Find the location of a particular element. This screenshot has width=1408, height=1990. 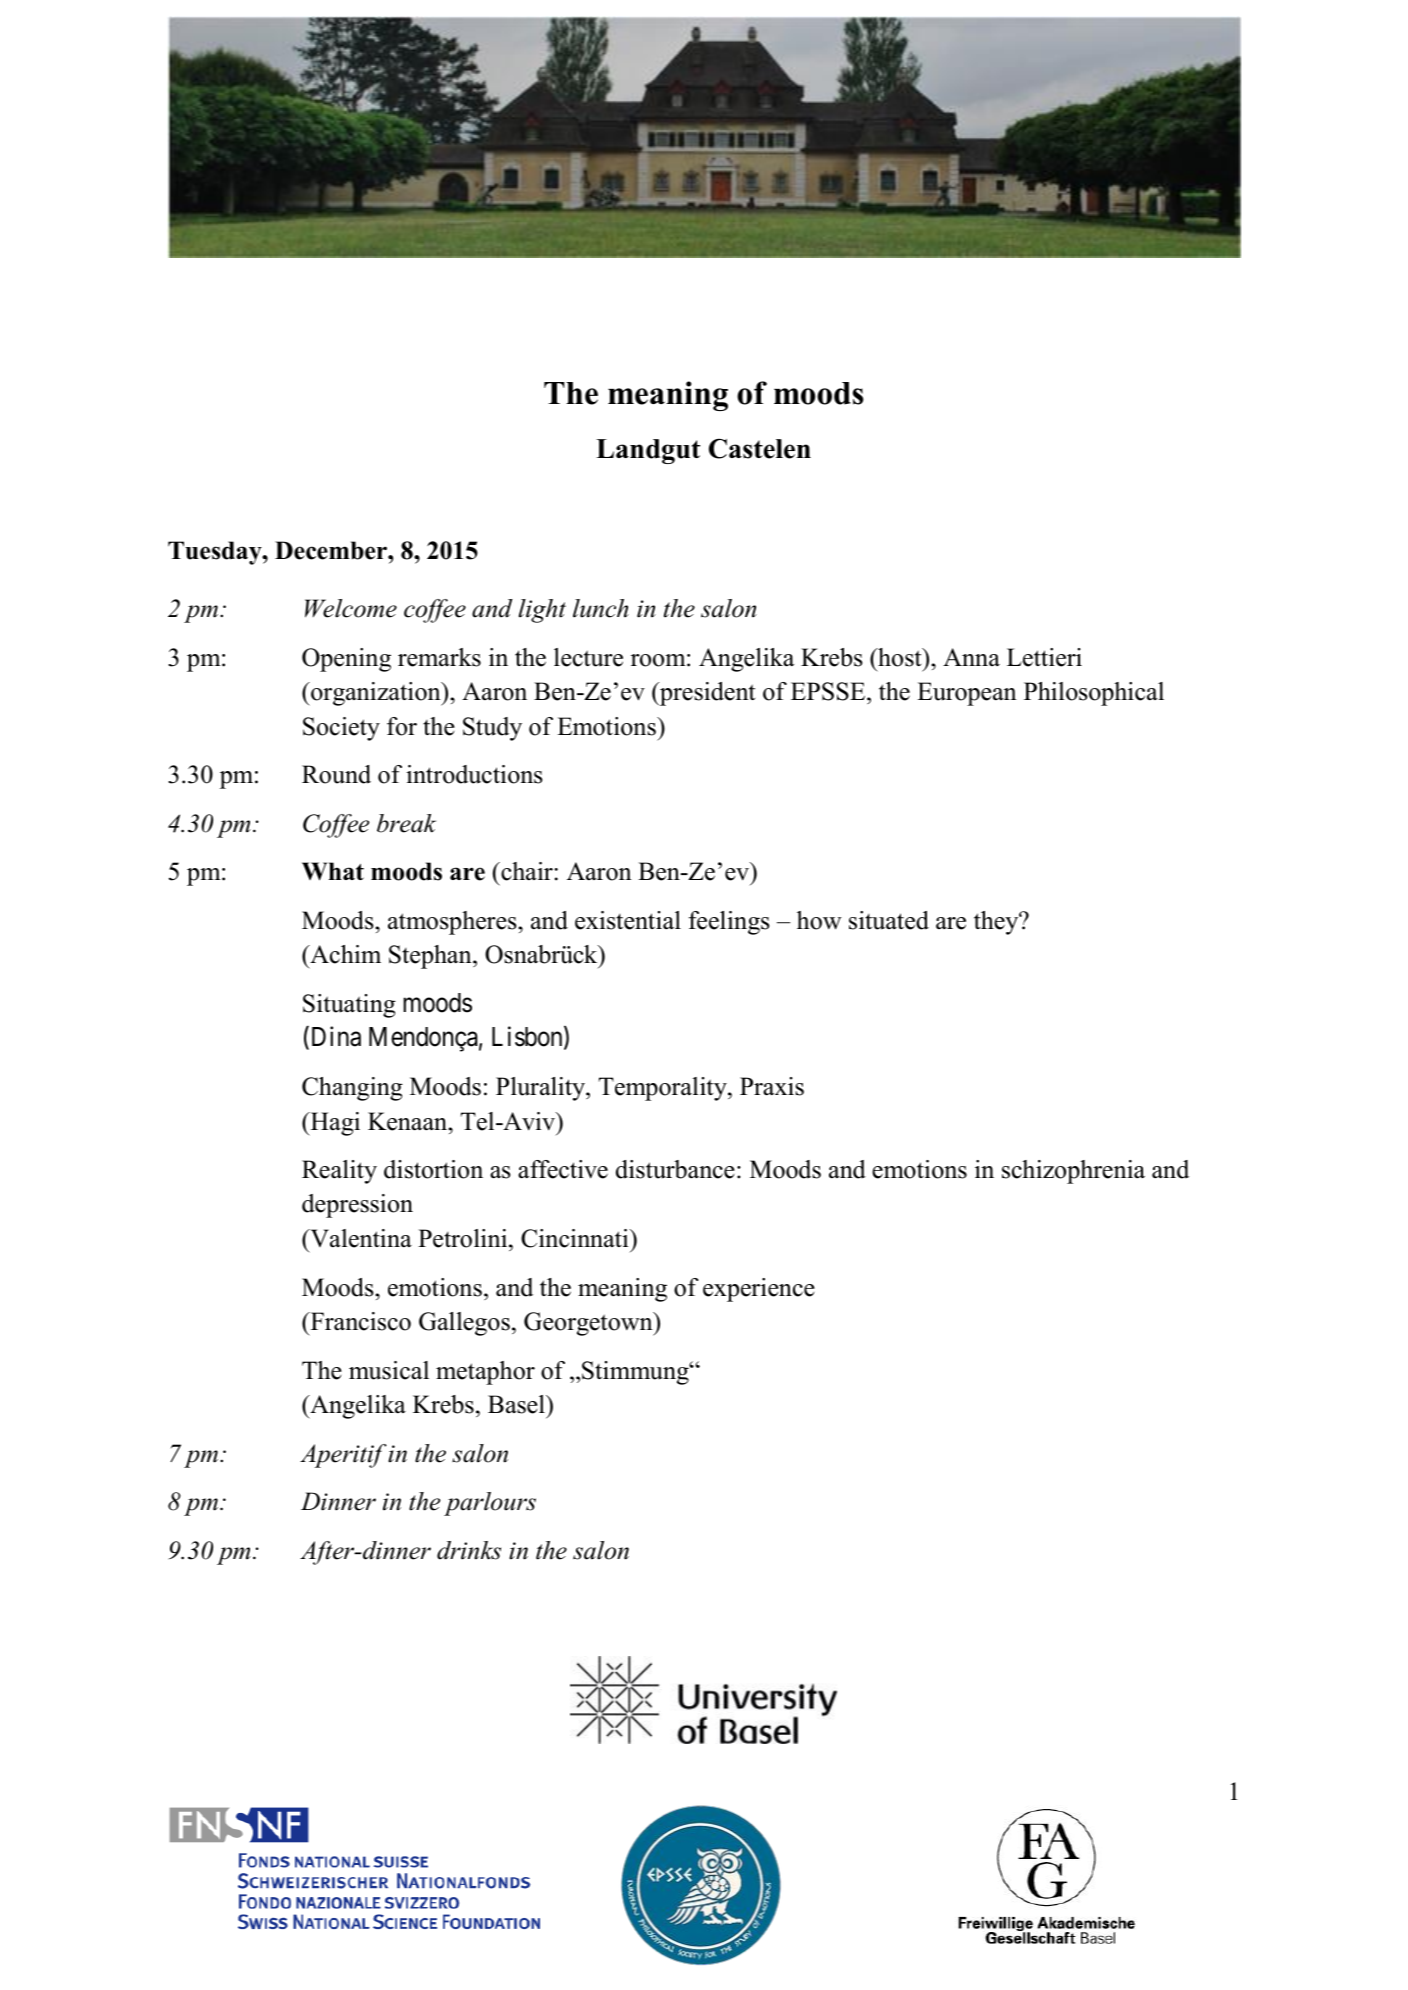

Valentina is located at coordinates (360, 1238).
